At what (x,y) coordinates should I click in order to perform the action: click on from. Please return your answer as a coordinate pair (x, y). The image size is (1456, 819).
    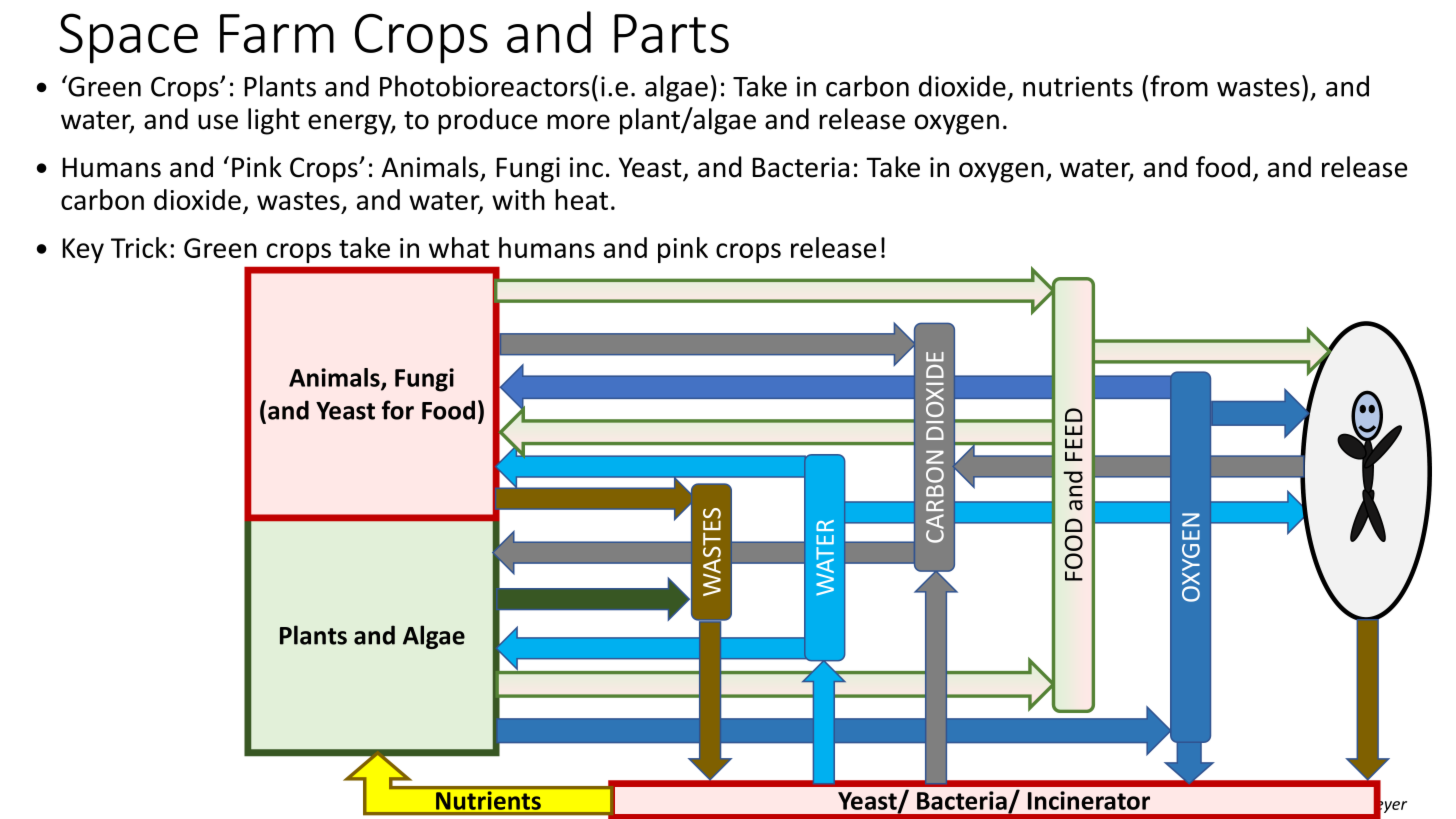
    Looking at the image, I should click on (1179, 86).
